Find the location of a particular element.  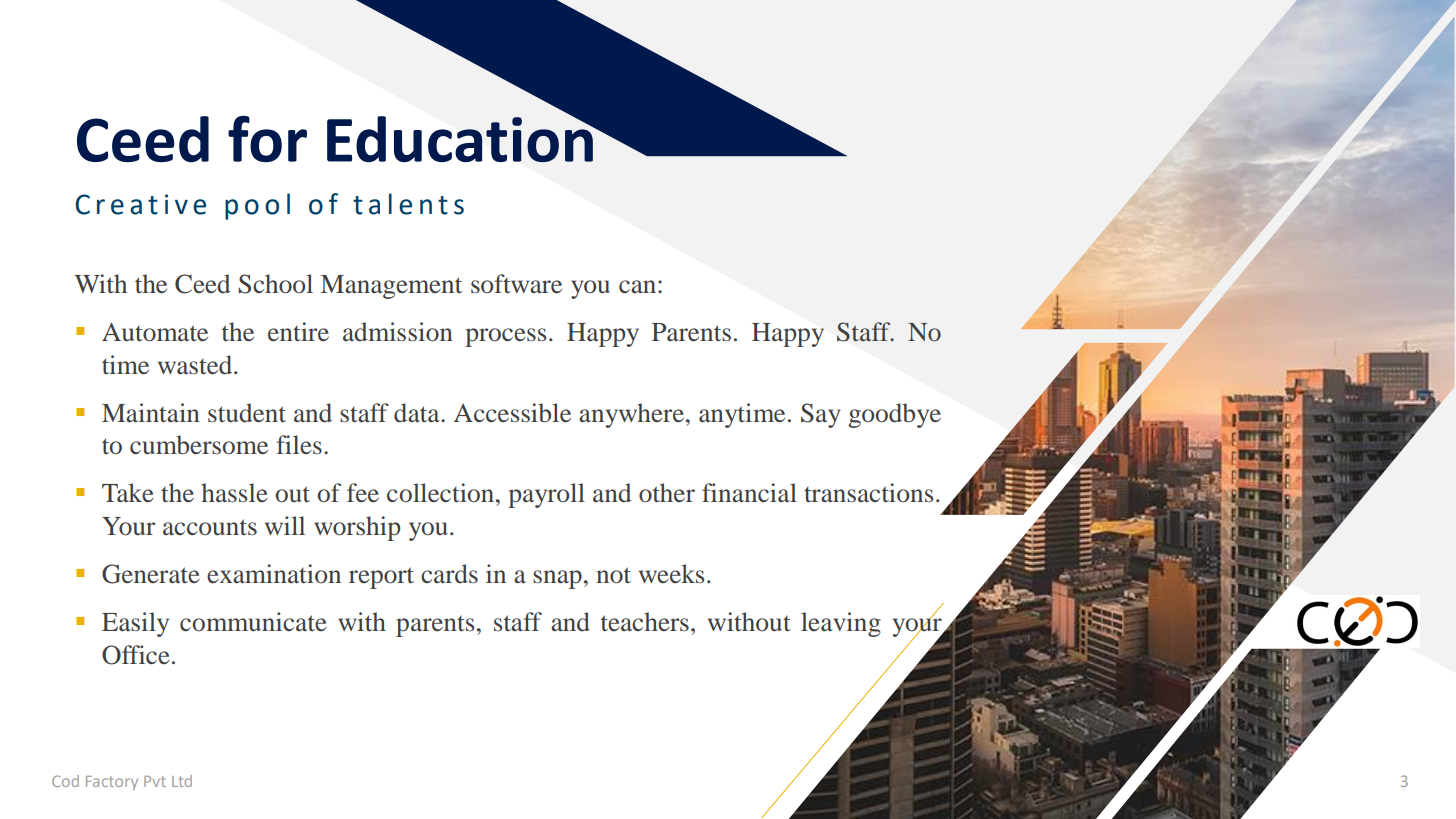

Pvt is located at coordinates (155, 781).
